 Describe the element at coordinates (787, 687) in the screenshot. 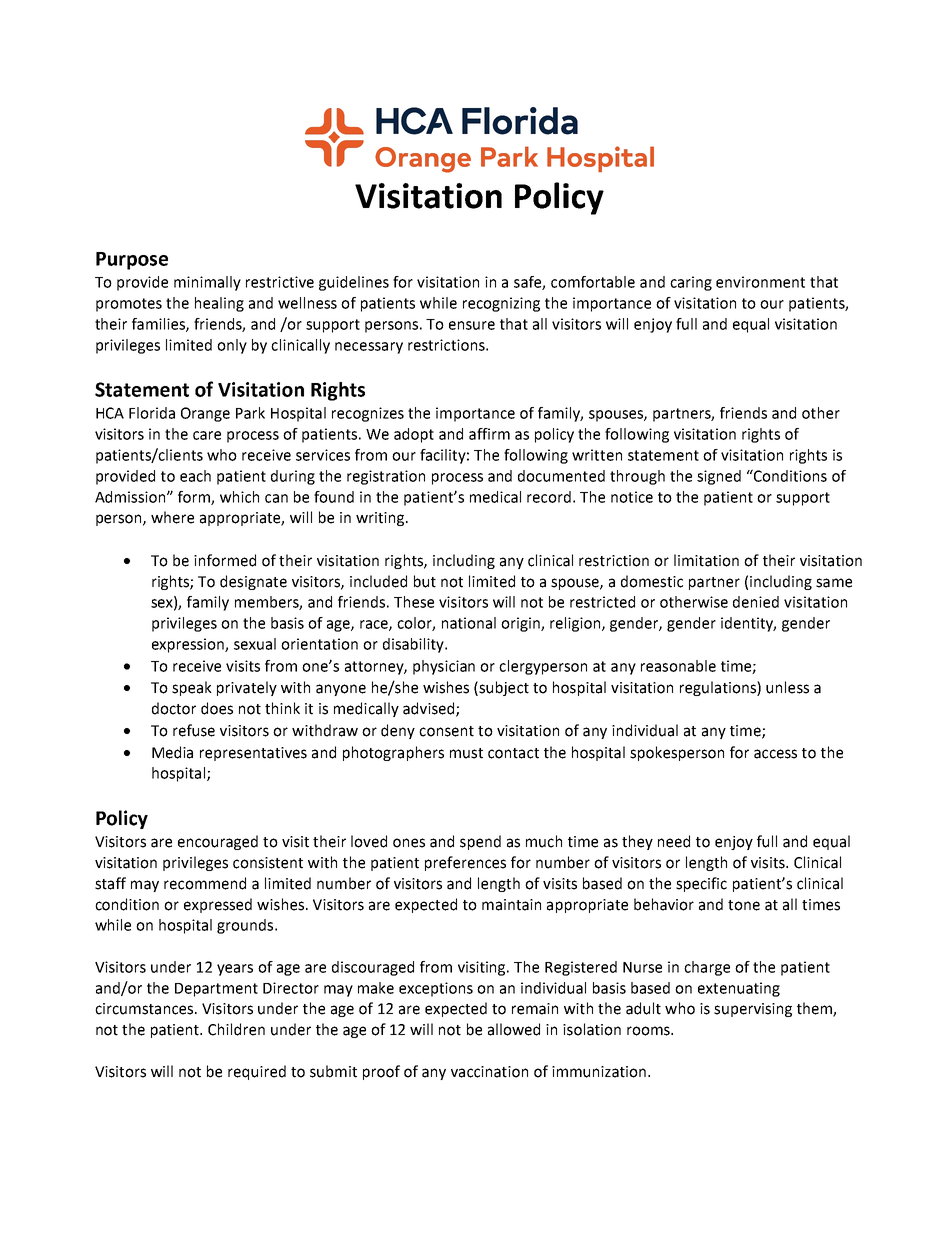

I see `unless` at that location.
